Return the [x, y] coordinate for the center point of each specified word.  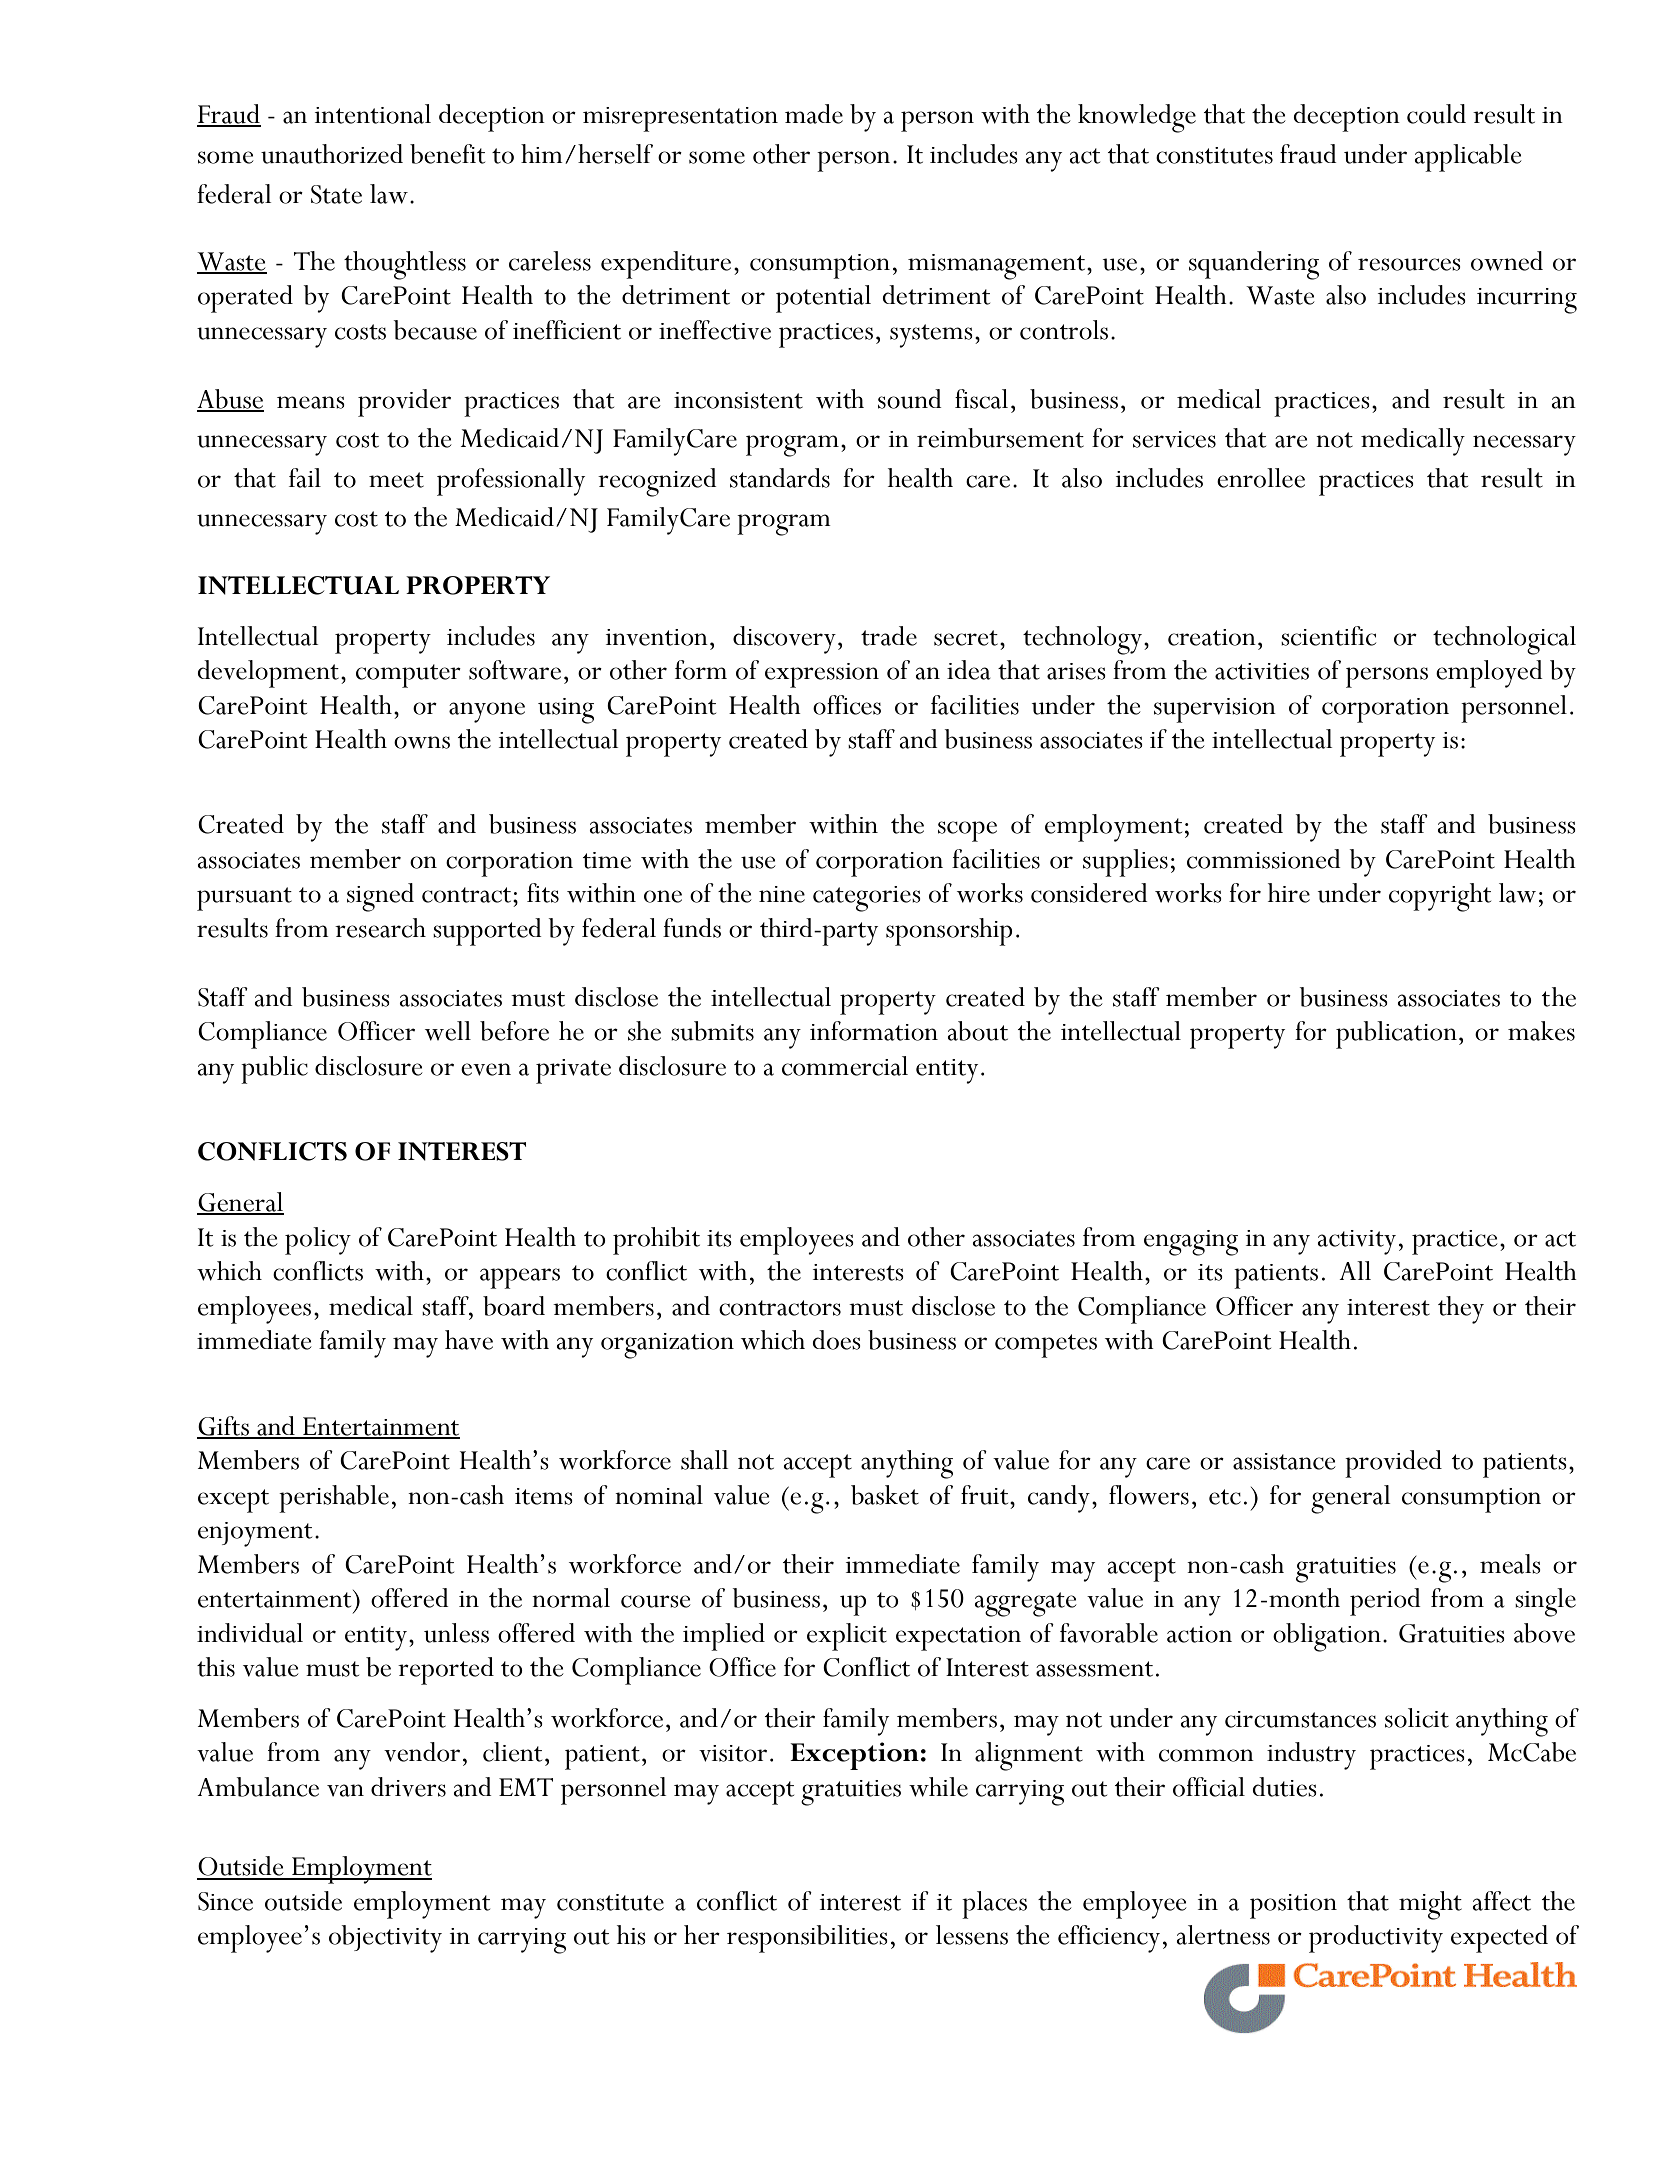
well [448, 1031]
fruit [986, 1495]
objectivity [385, 1939]
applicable [1467, 158]
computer [408, 676]
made [814, 114]
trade [889, 636]
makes [1541, 1031]
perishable [334, 1499]
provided [1393, 1464]
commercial [845, 1066]
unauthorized [332, 154]
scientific [1328, 636]
